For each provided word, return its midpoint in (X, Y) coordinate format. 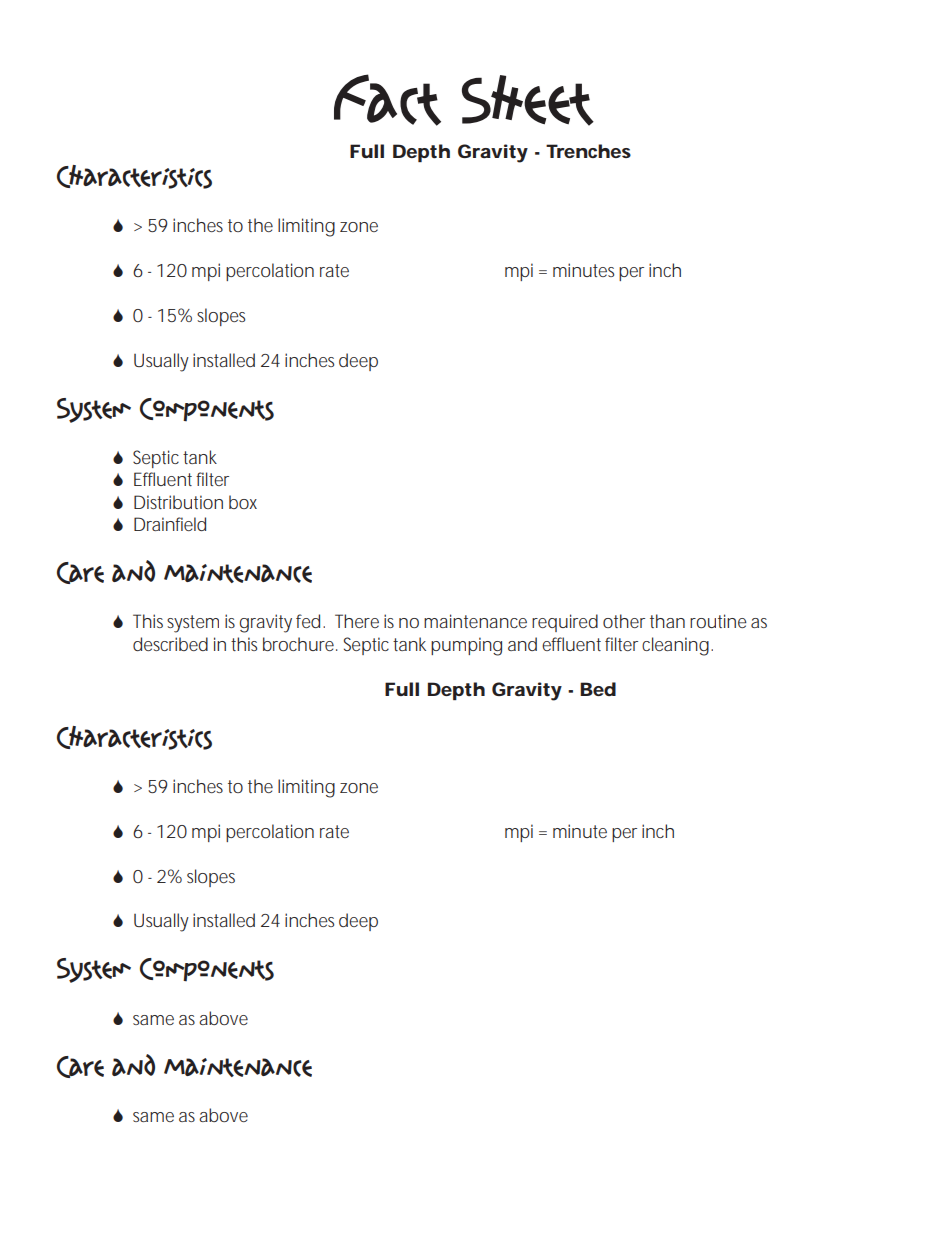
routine (718, 621)
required (565, 623)
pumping (466, 646)
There (357, 621)
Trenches (588, 151)
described (170, 644)
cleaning (675, 646)
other (624, 621)
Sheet (528, 100)
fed (308, 621)
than (667, 621)
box (243, 502)
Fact (387, 100)
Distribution (178, 502)
